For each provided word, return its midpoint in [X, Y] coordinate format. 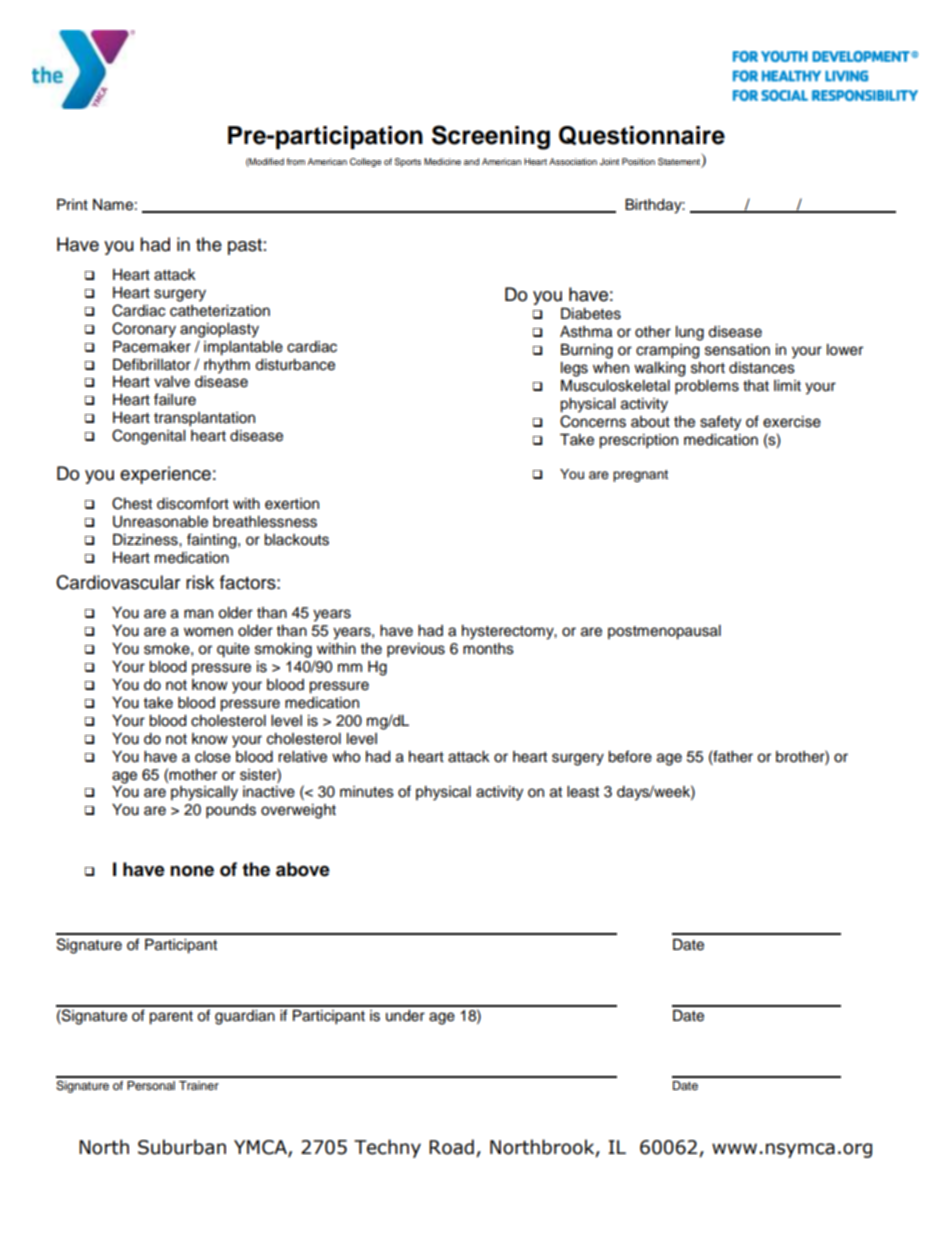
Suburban [182, 1147]
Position [638, 161]
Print [72, 204]
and [471, 161]
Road [451, 1147]
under [405, 1016]
